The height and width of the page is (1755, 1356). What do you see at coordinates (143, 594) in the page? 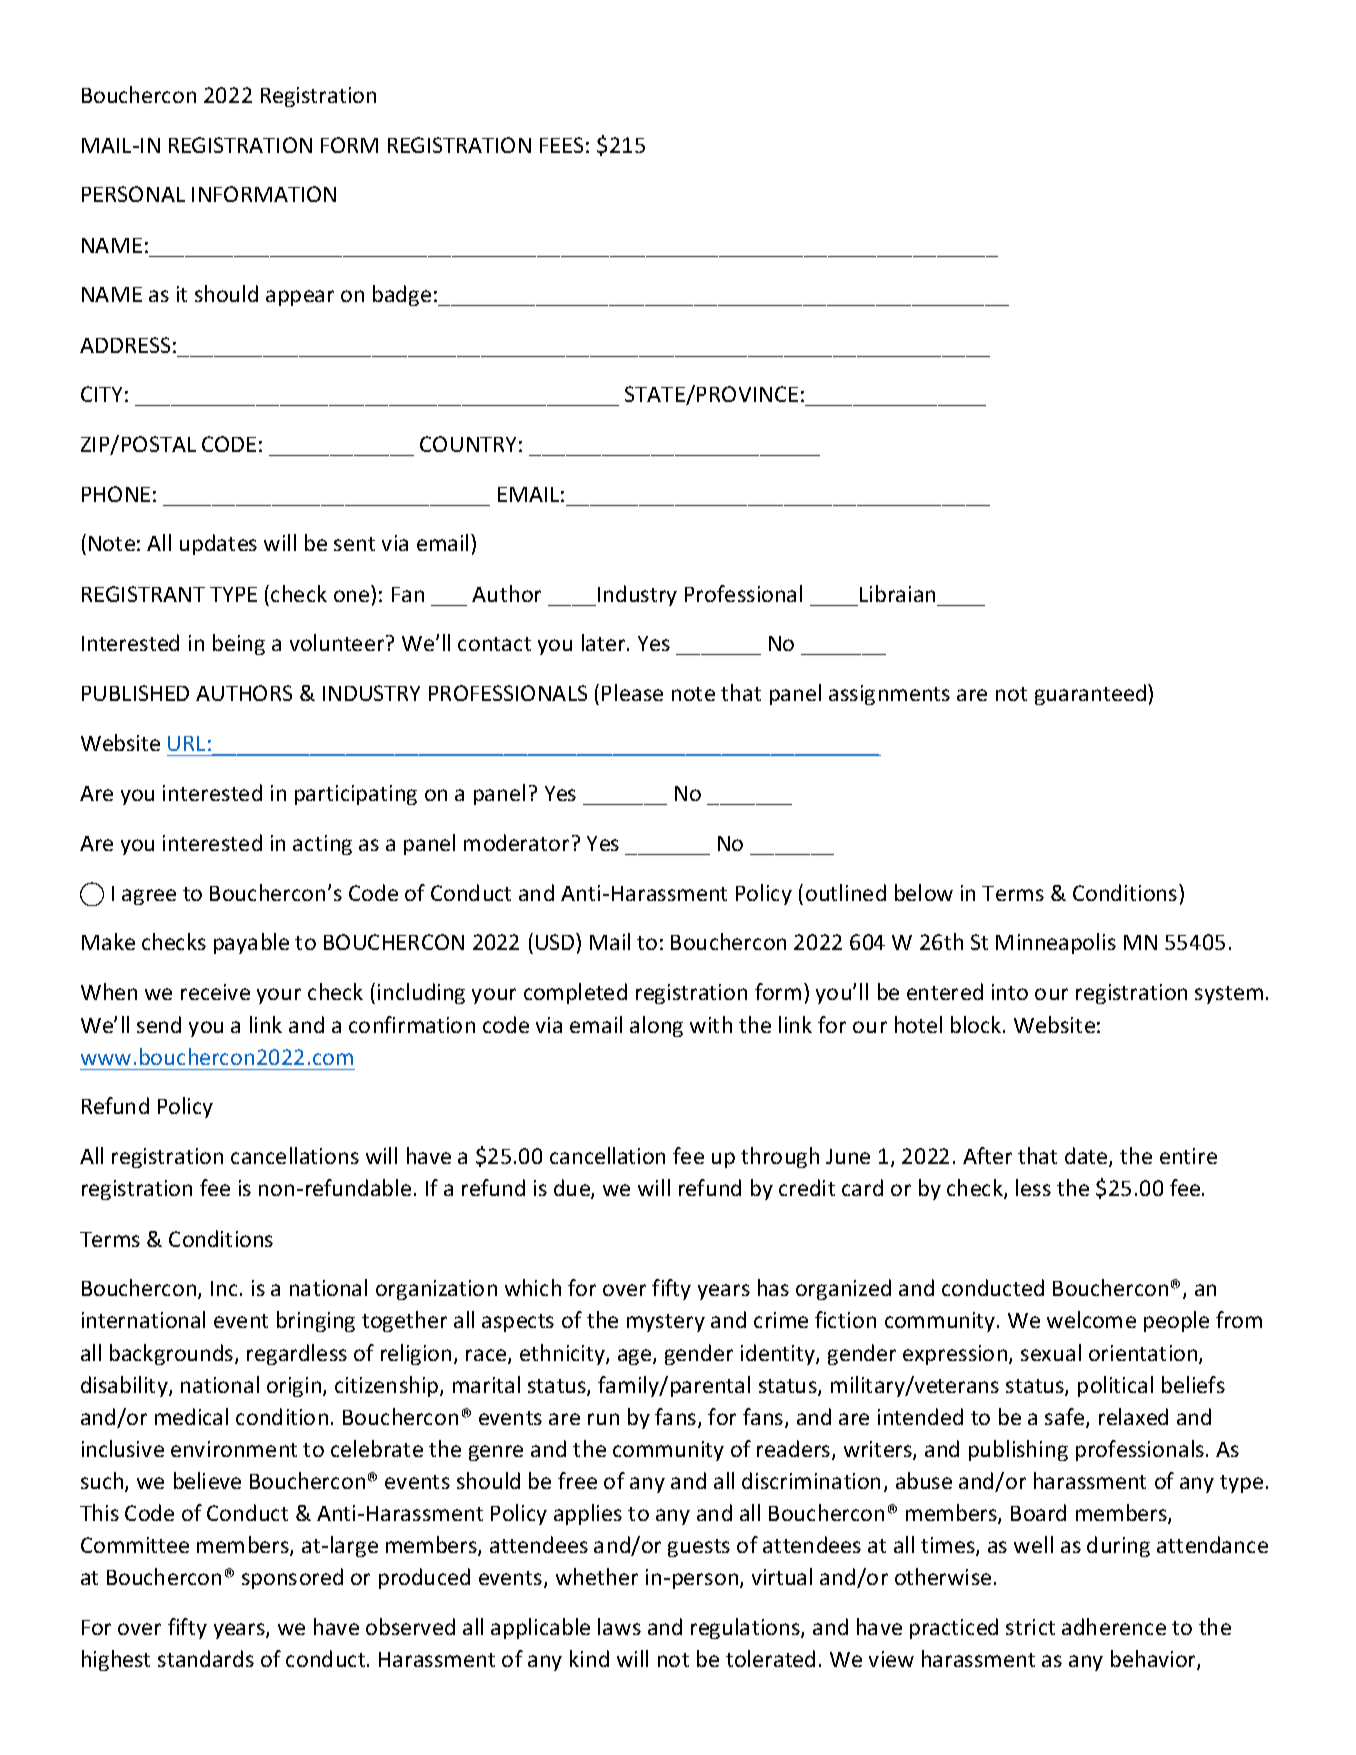
I see `REGISTRANT` at bounding box center [143, 594].
